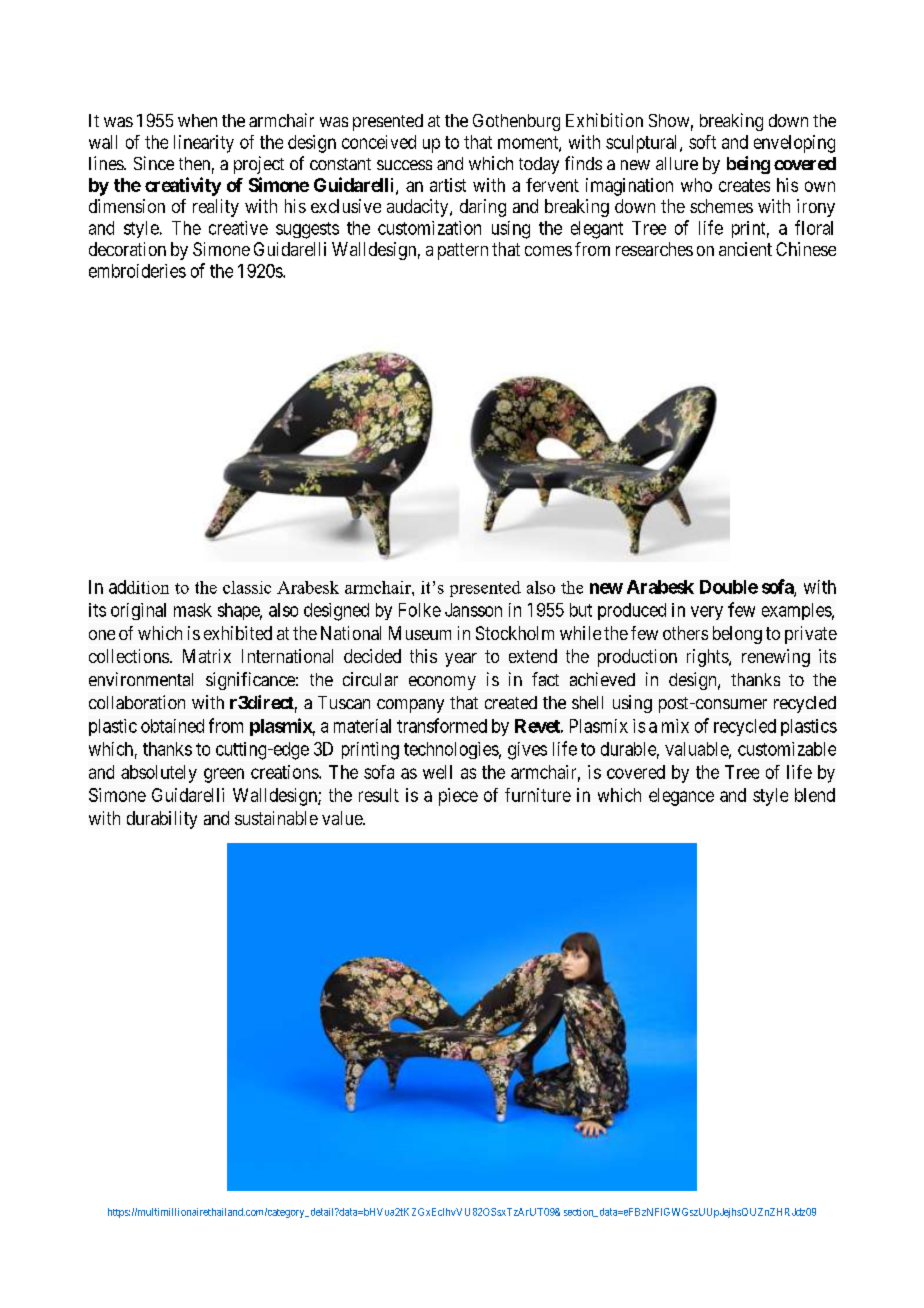  What do you see at coordinates (745, 249) in the image?
I see `ancient` at bounding box center [745, 249].
